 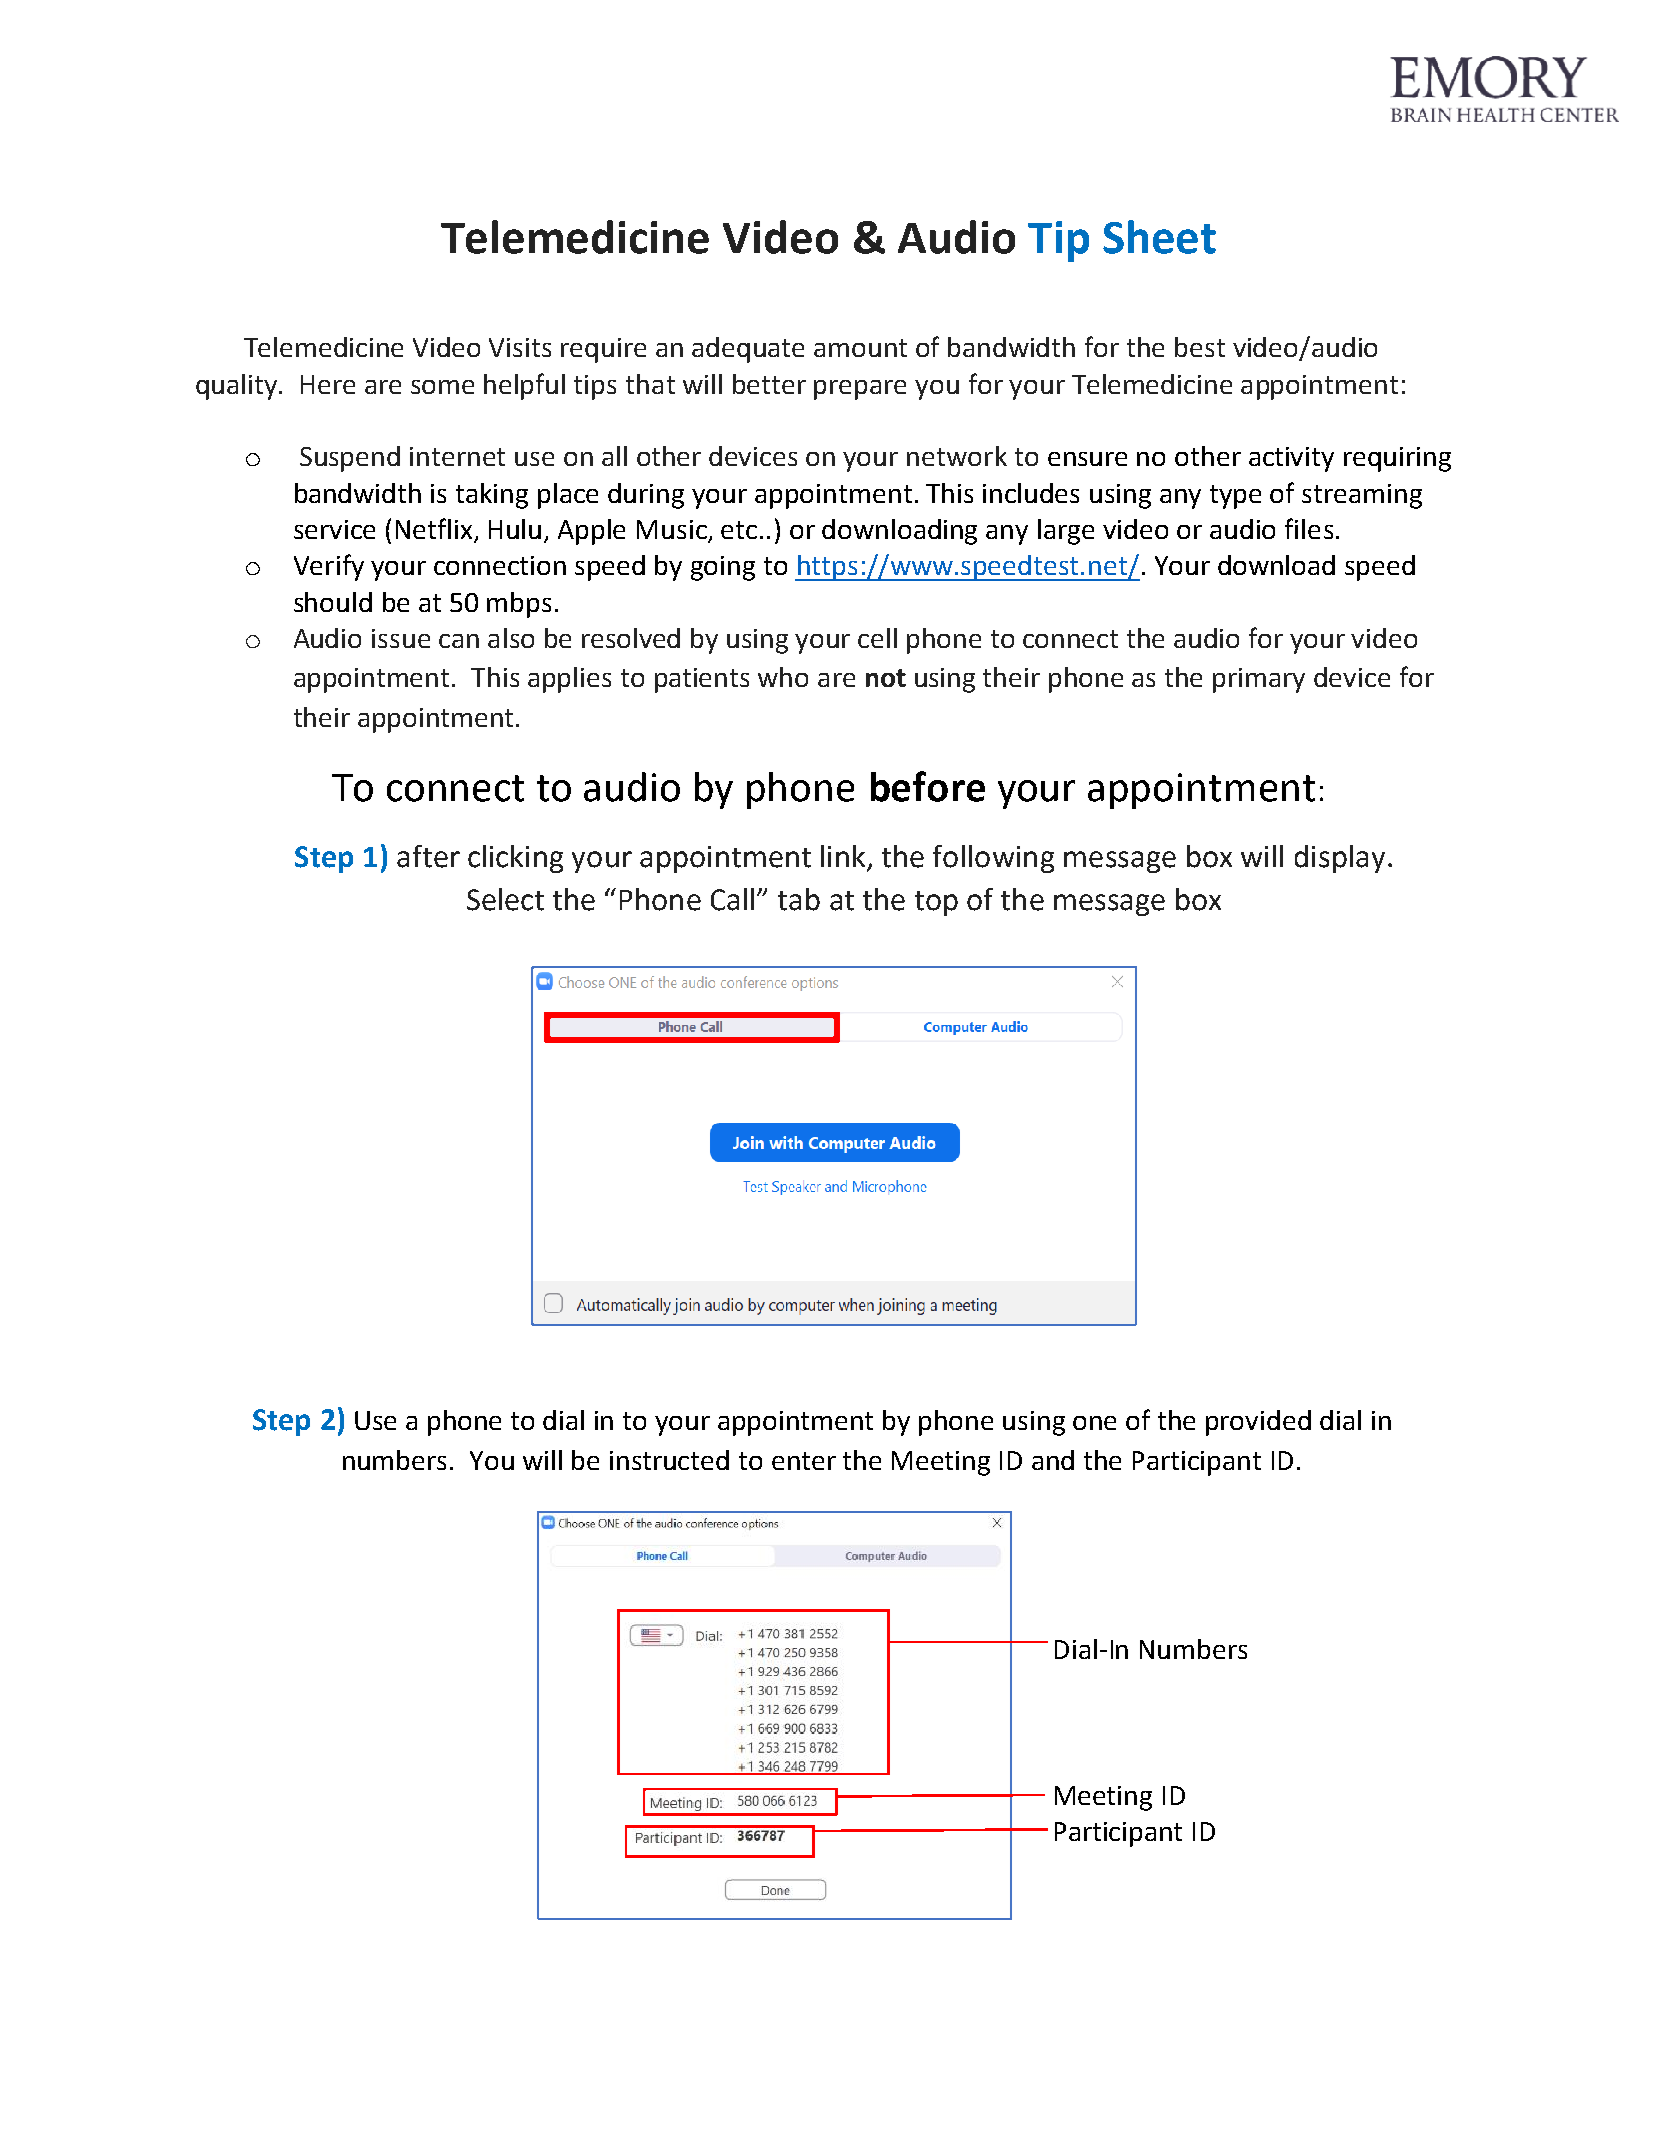 What do you see at coordinates (520, 347) in the screenshot?
I see `Visits` at bounding box center [520, 347].
